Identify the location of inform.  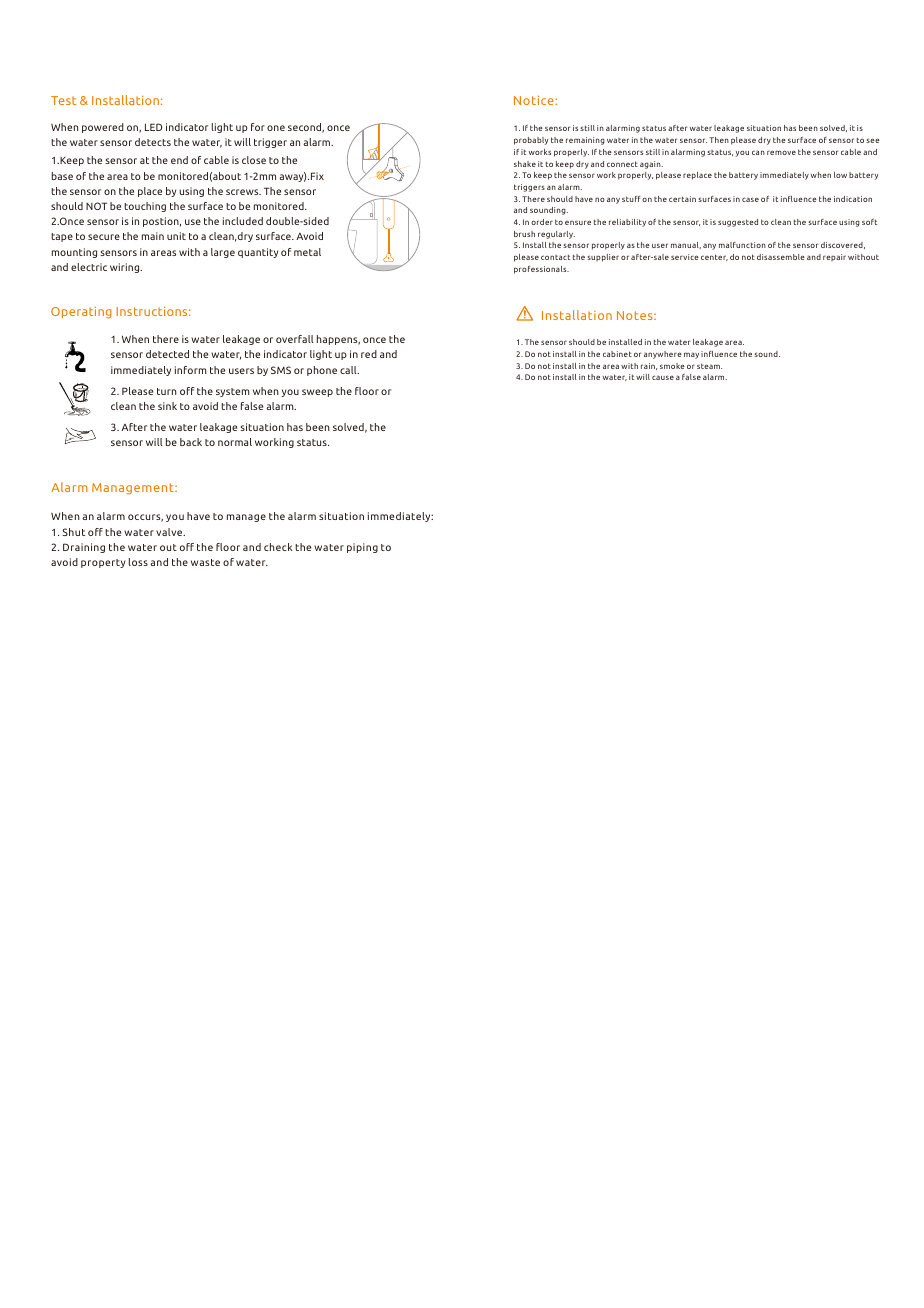
(191, 370).
